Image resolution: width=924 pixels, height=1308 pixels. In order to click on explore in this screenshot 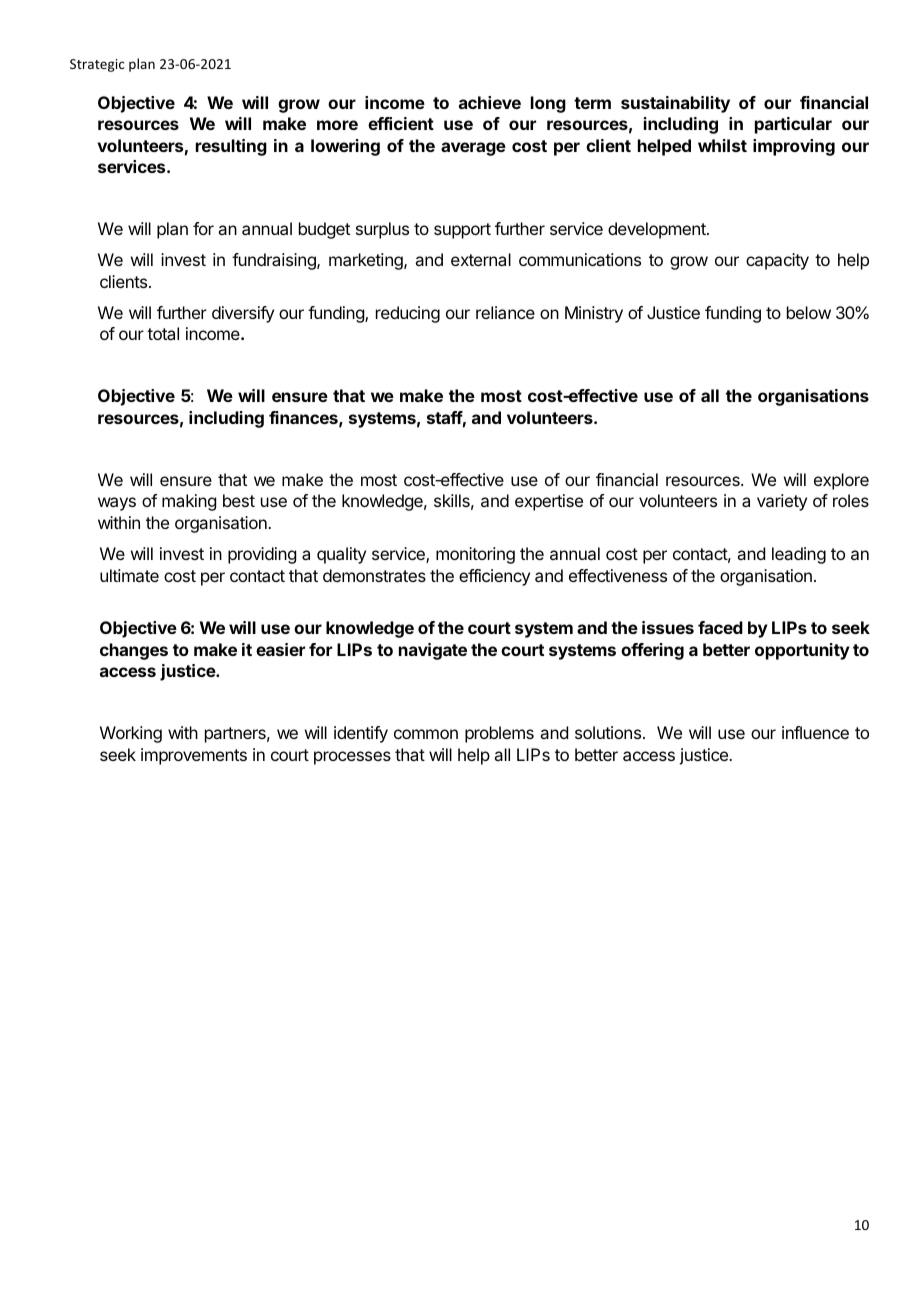, I will do `click(841, 481)`.
